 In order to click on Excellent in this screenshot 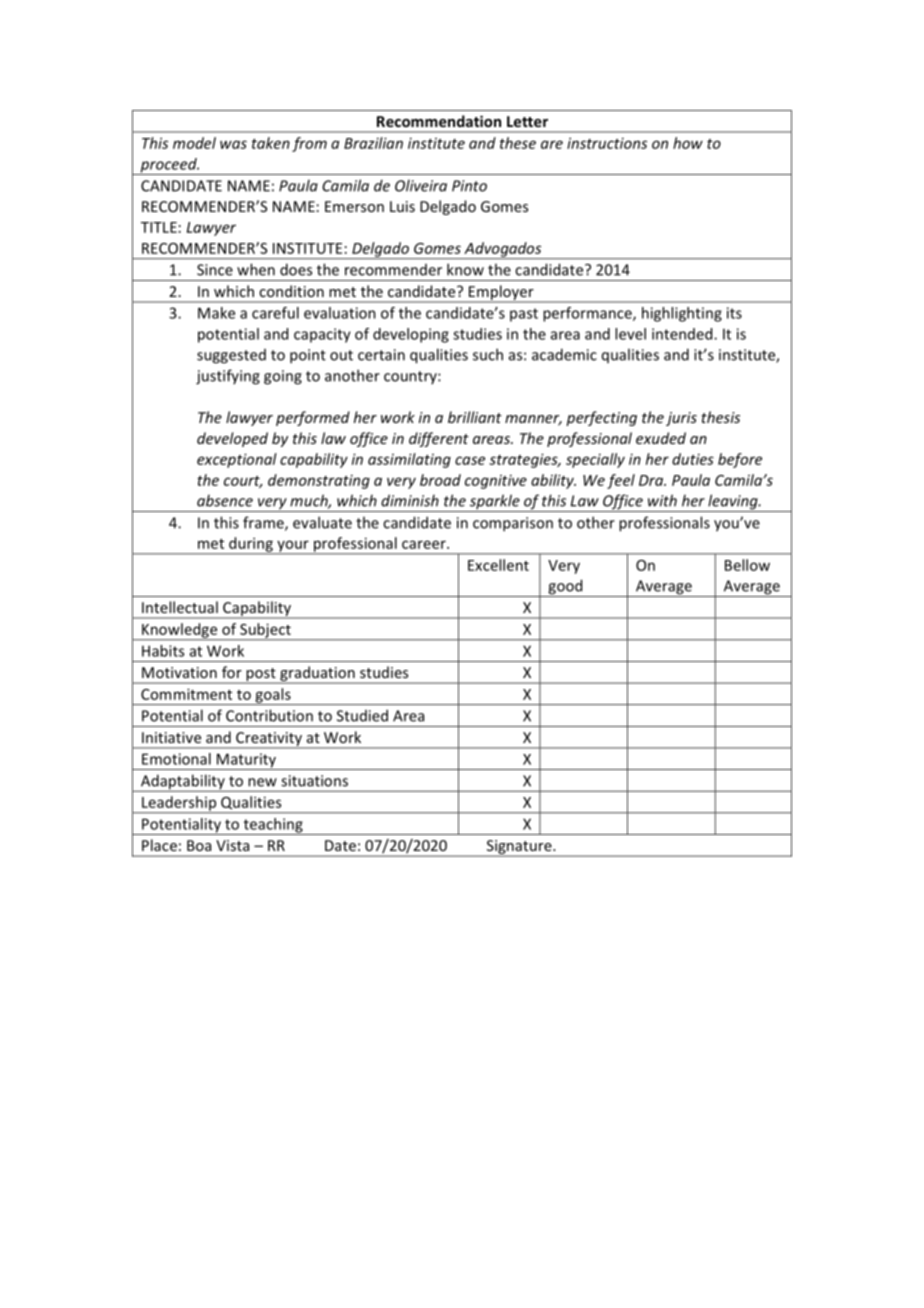, I will do `click(498, 565)`.
